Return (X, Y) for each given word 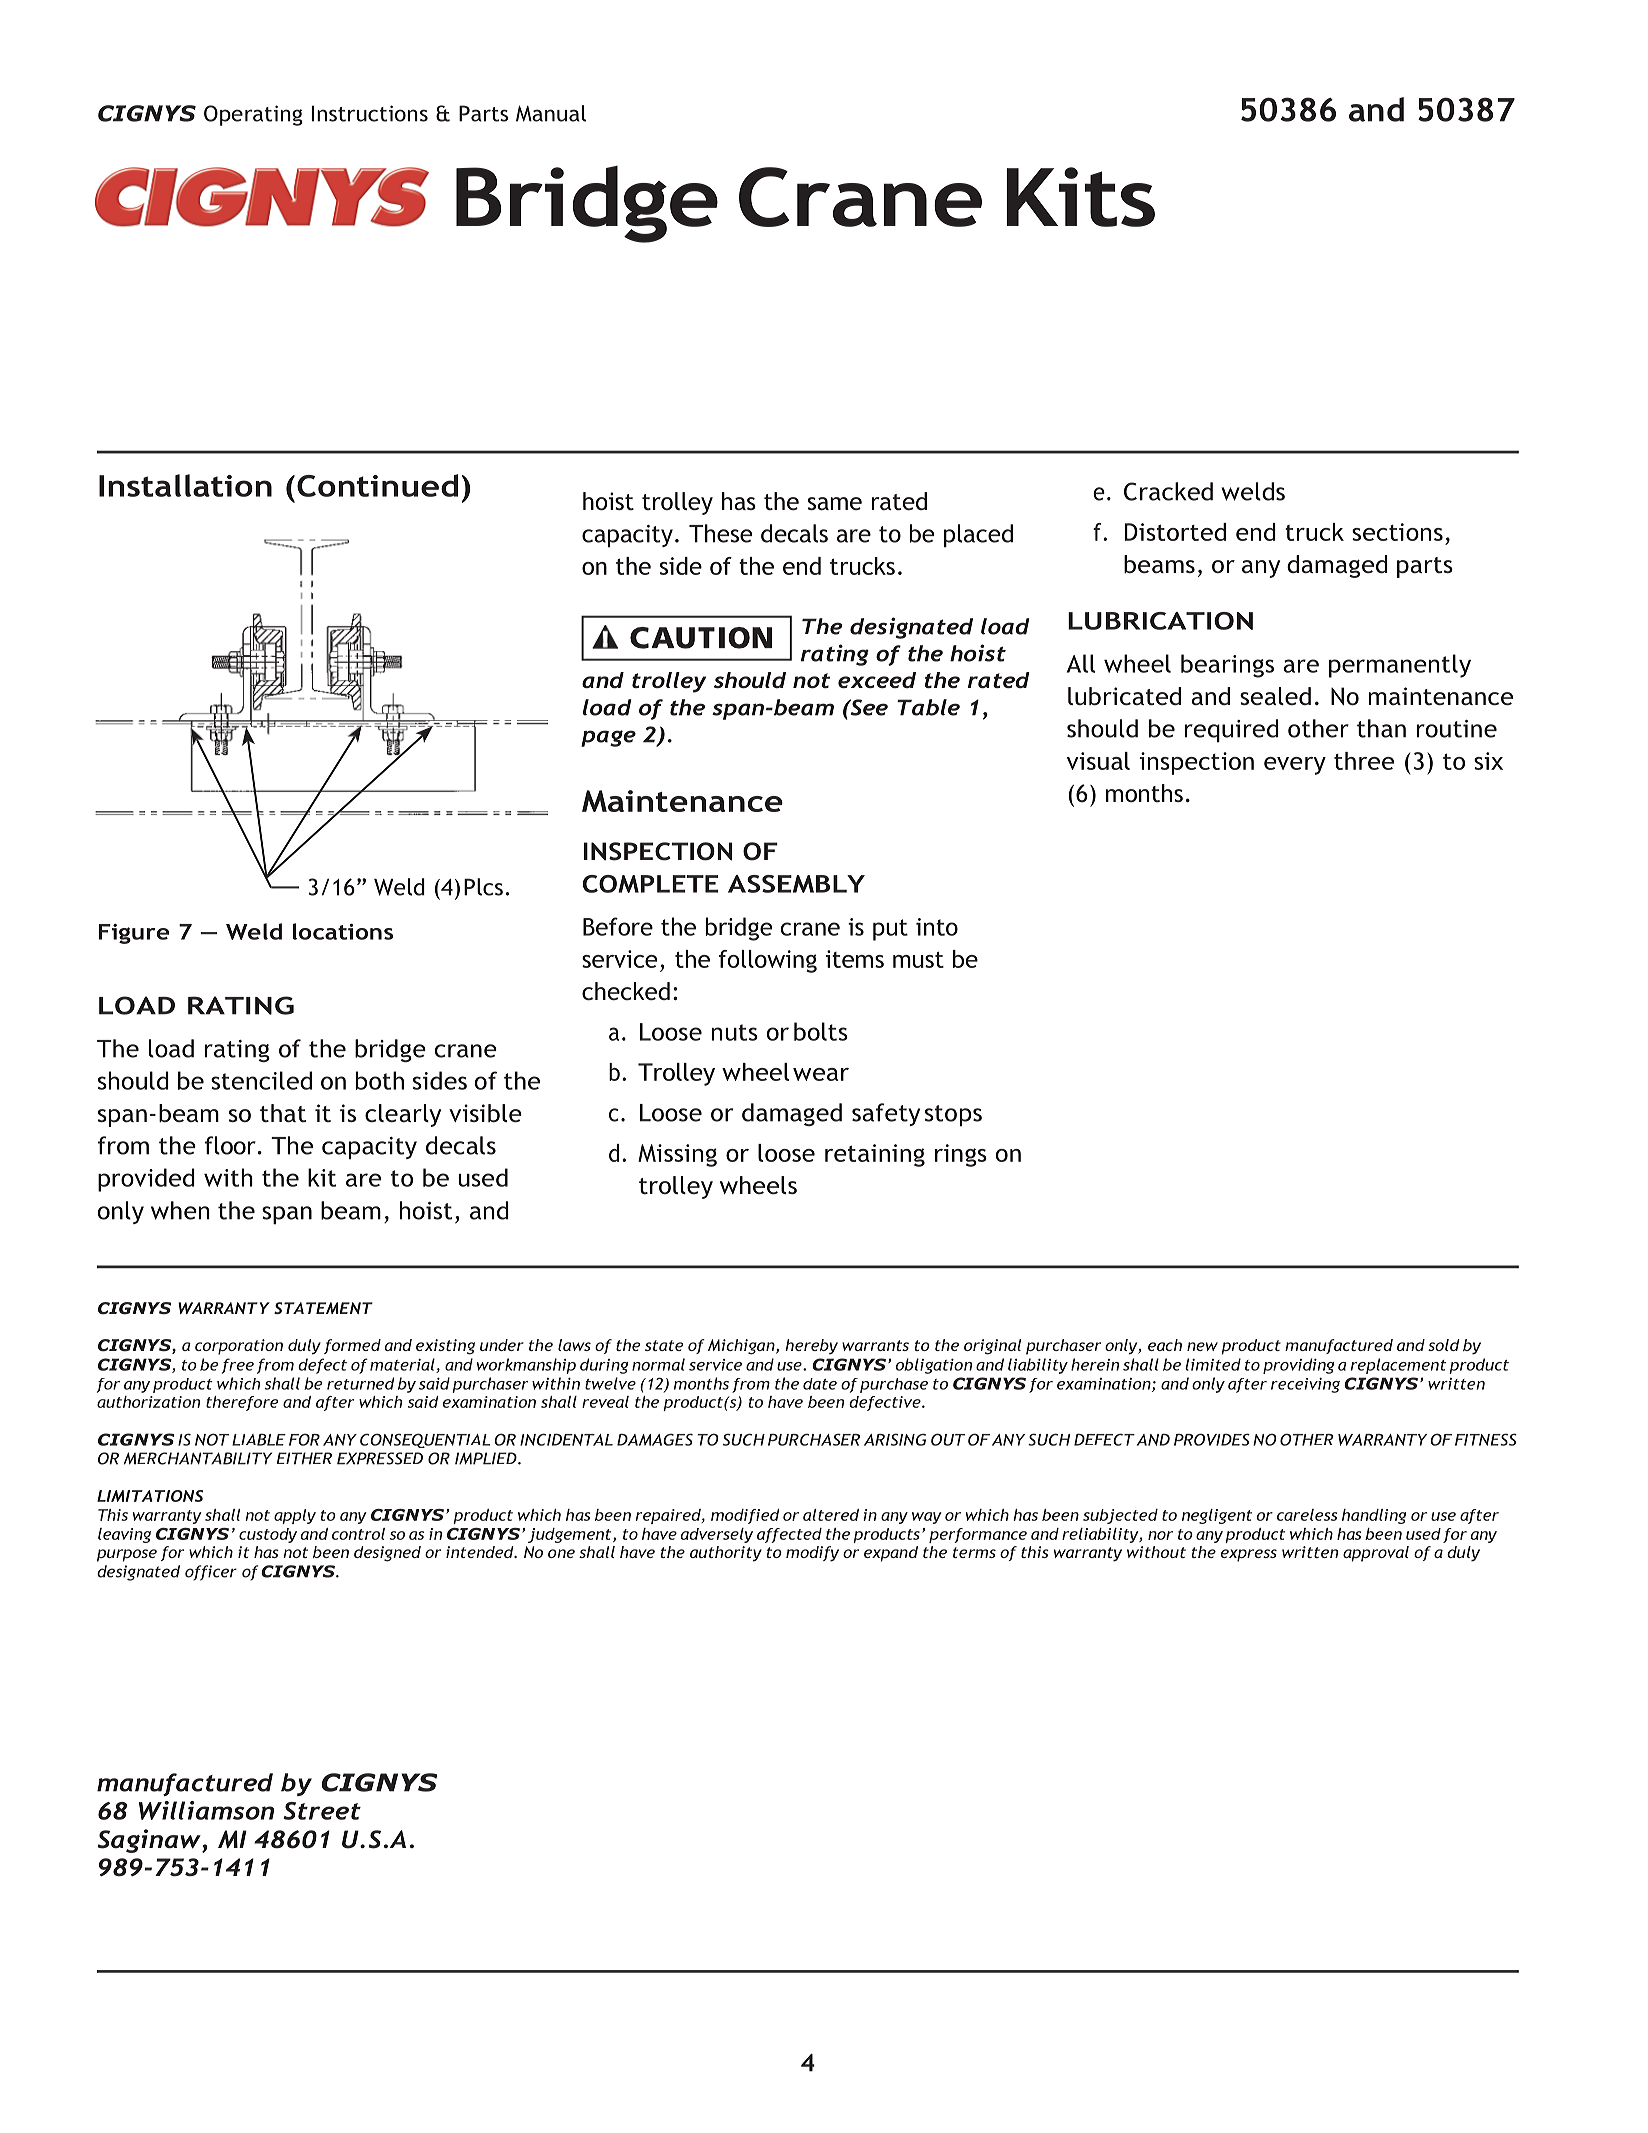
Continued (377, 485)
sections (1397, 532)
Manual (551, 113)
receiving (1305, 1385)
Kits (1080, 197)
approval (1376, 1554)
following (767, 961)
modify (812, 1554)
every (1295, 766)
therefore (242, 1403)
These (720, 533)
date (820, 1384)
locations (343, 931)
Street (322, 1811)
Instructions (369, 113)
